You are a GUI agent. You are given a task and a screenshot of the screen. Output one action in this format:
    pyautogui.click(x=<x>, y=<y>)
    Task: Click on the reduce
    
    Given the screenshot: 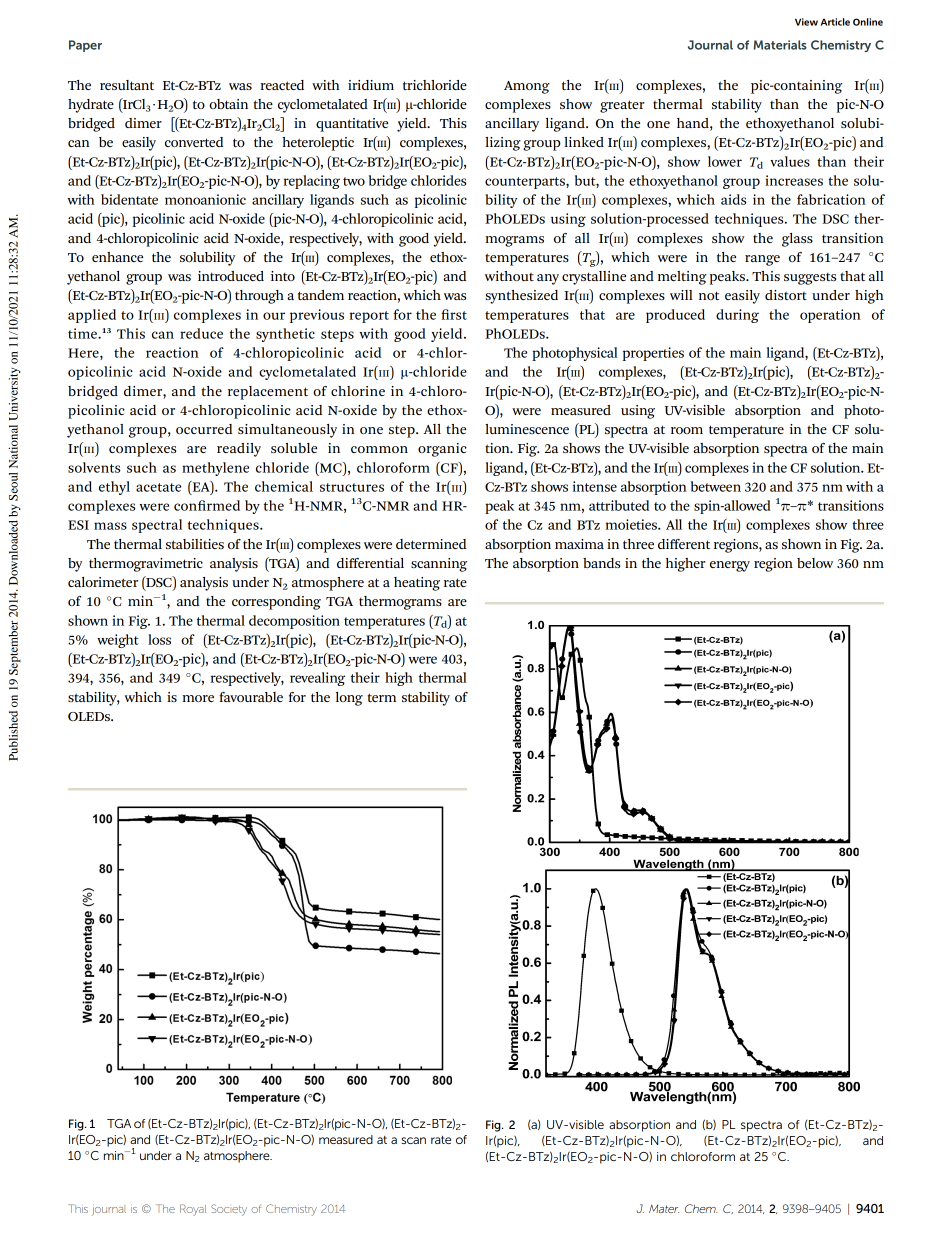 What is the action you would take?
    pyautogui.click(x=201, y=333)
